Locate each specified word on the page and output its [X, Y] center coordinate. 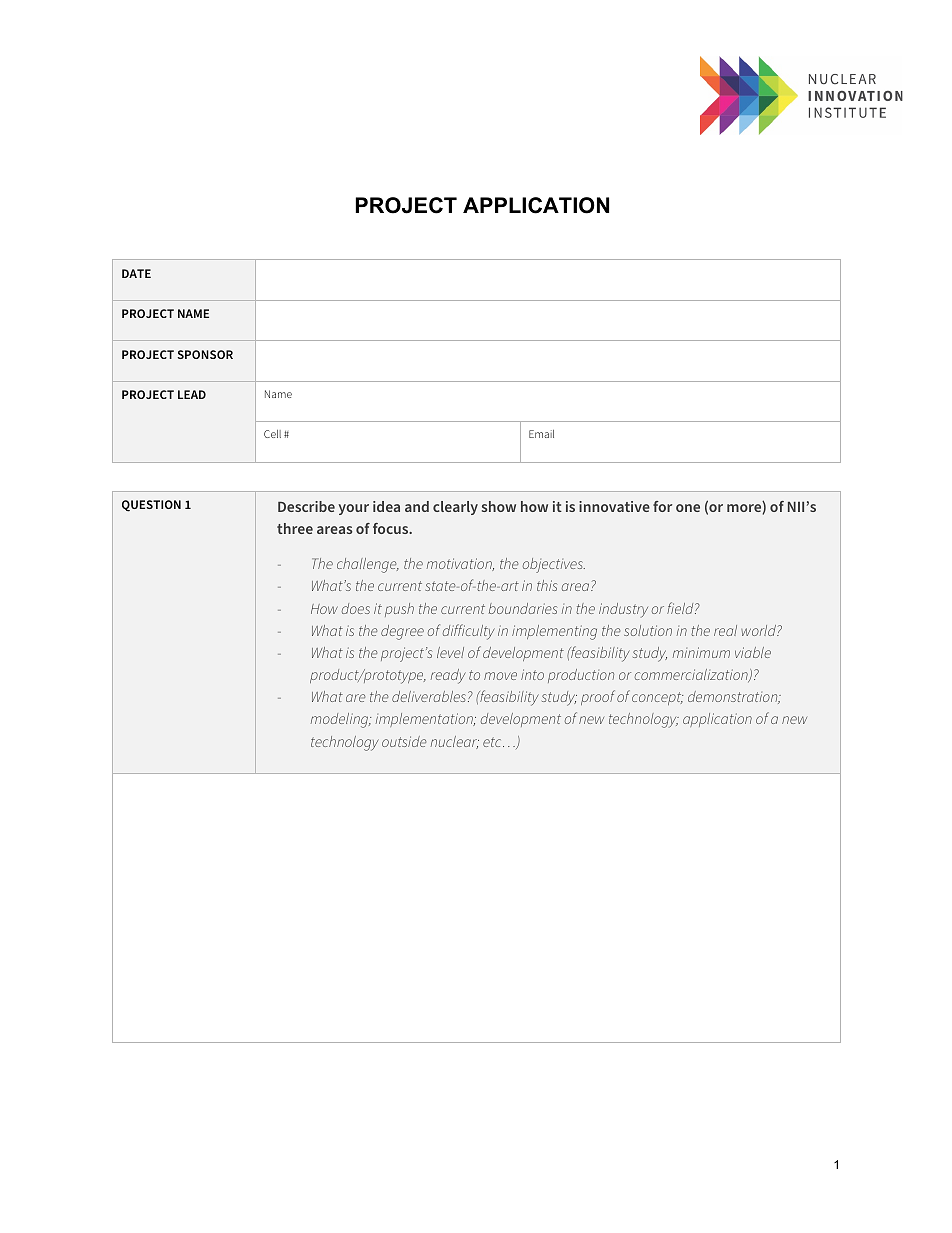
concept [657, 698]
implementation [425, 720]
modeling [341, 720]
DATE [136, 273]
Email [541, 434]
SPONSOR [205, 354]
